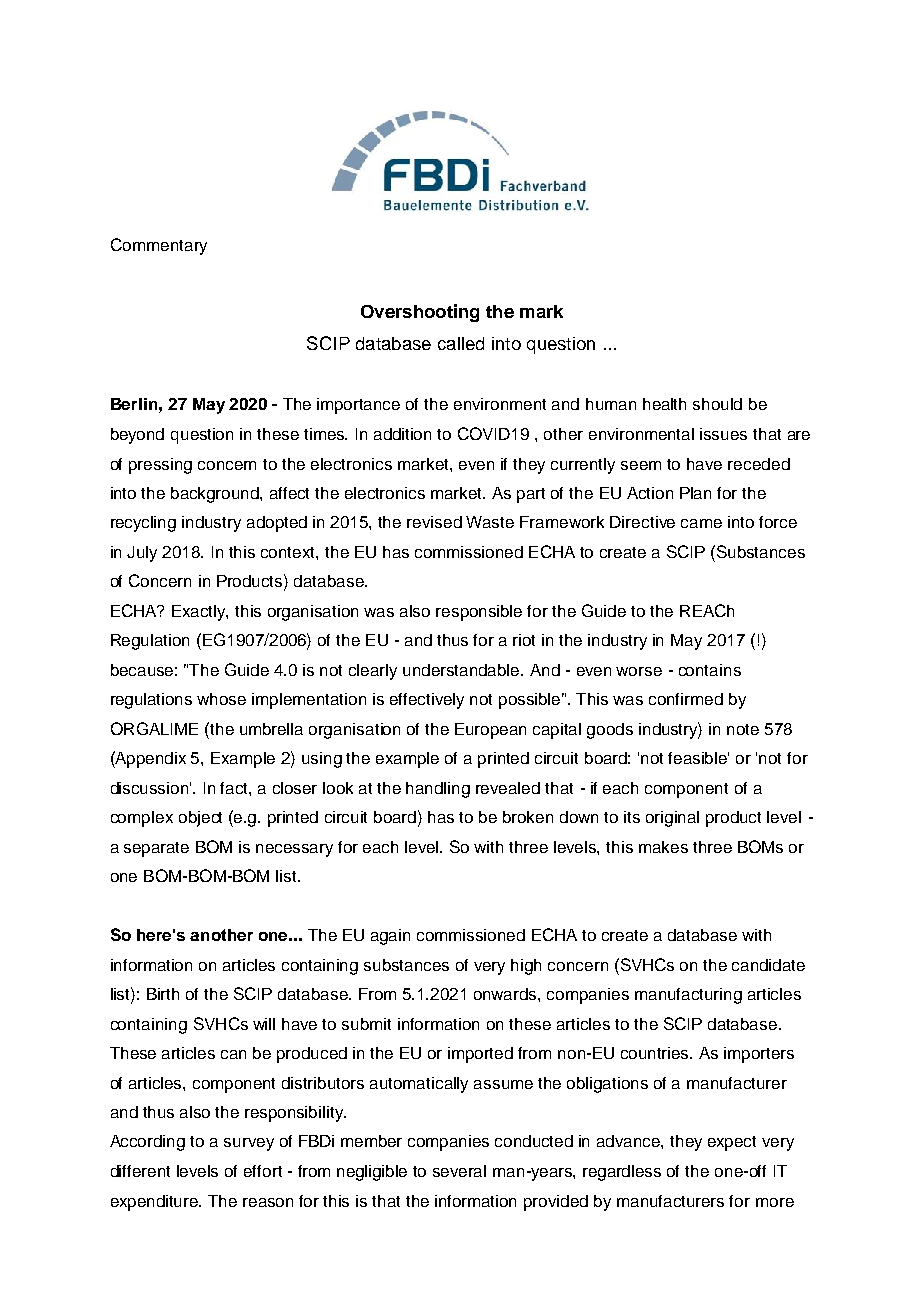 This screenshot has height=1308, width=924. I want to click on effort, so click(263, 1171).
